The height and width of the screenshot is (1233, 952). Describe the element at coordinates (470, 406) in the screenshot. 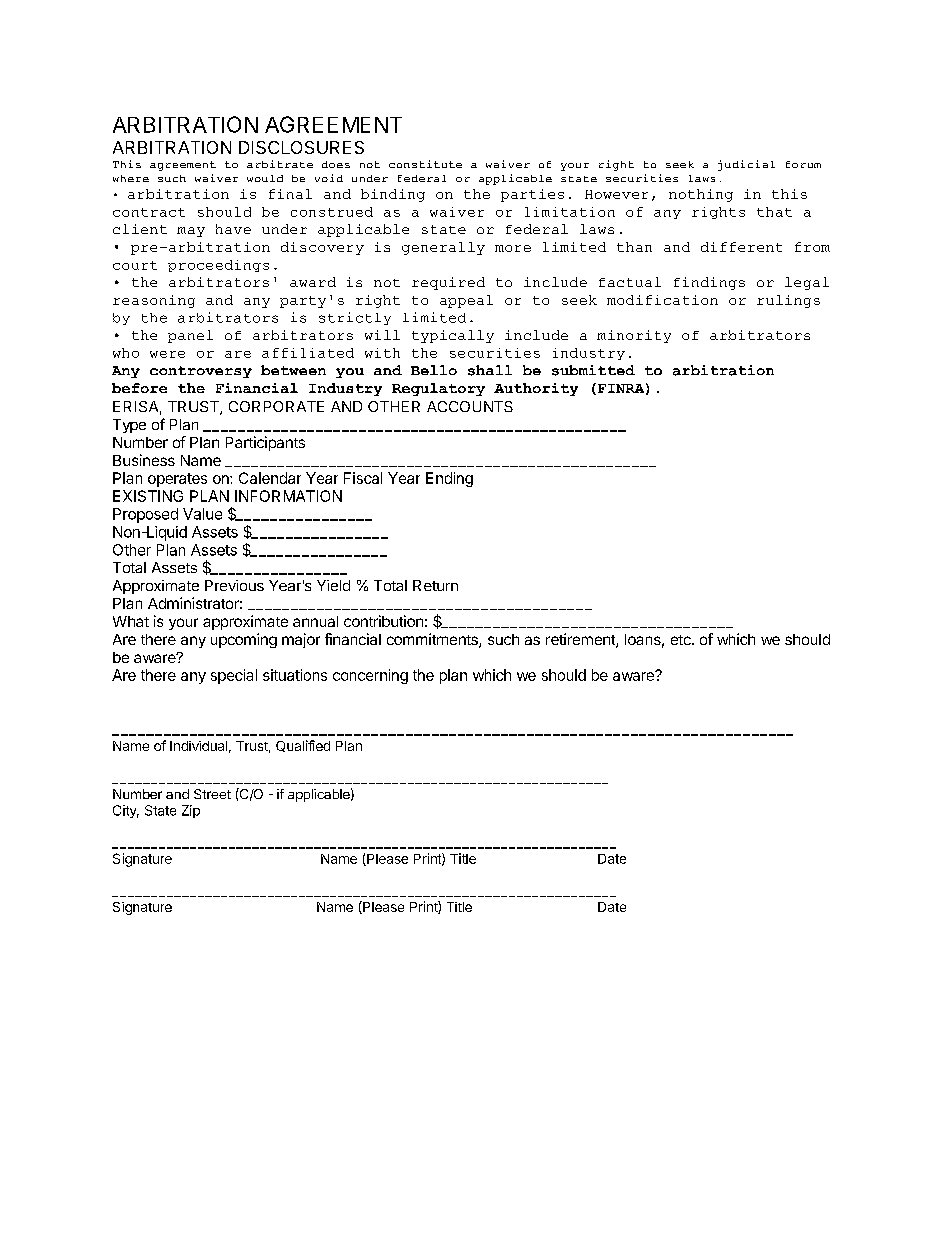

I see `ACCOUNTS` at that location.
